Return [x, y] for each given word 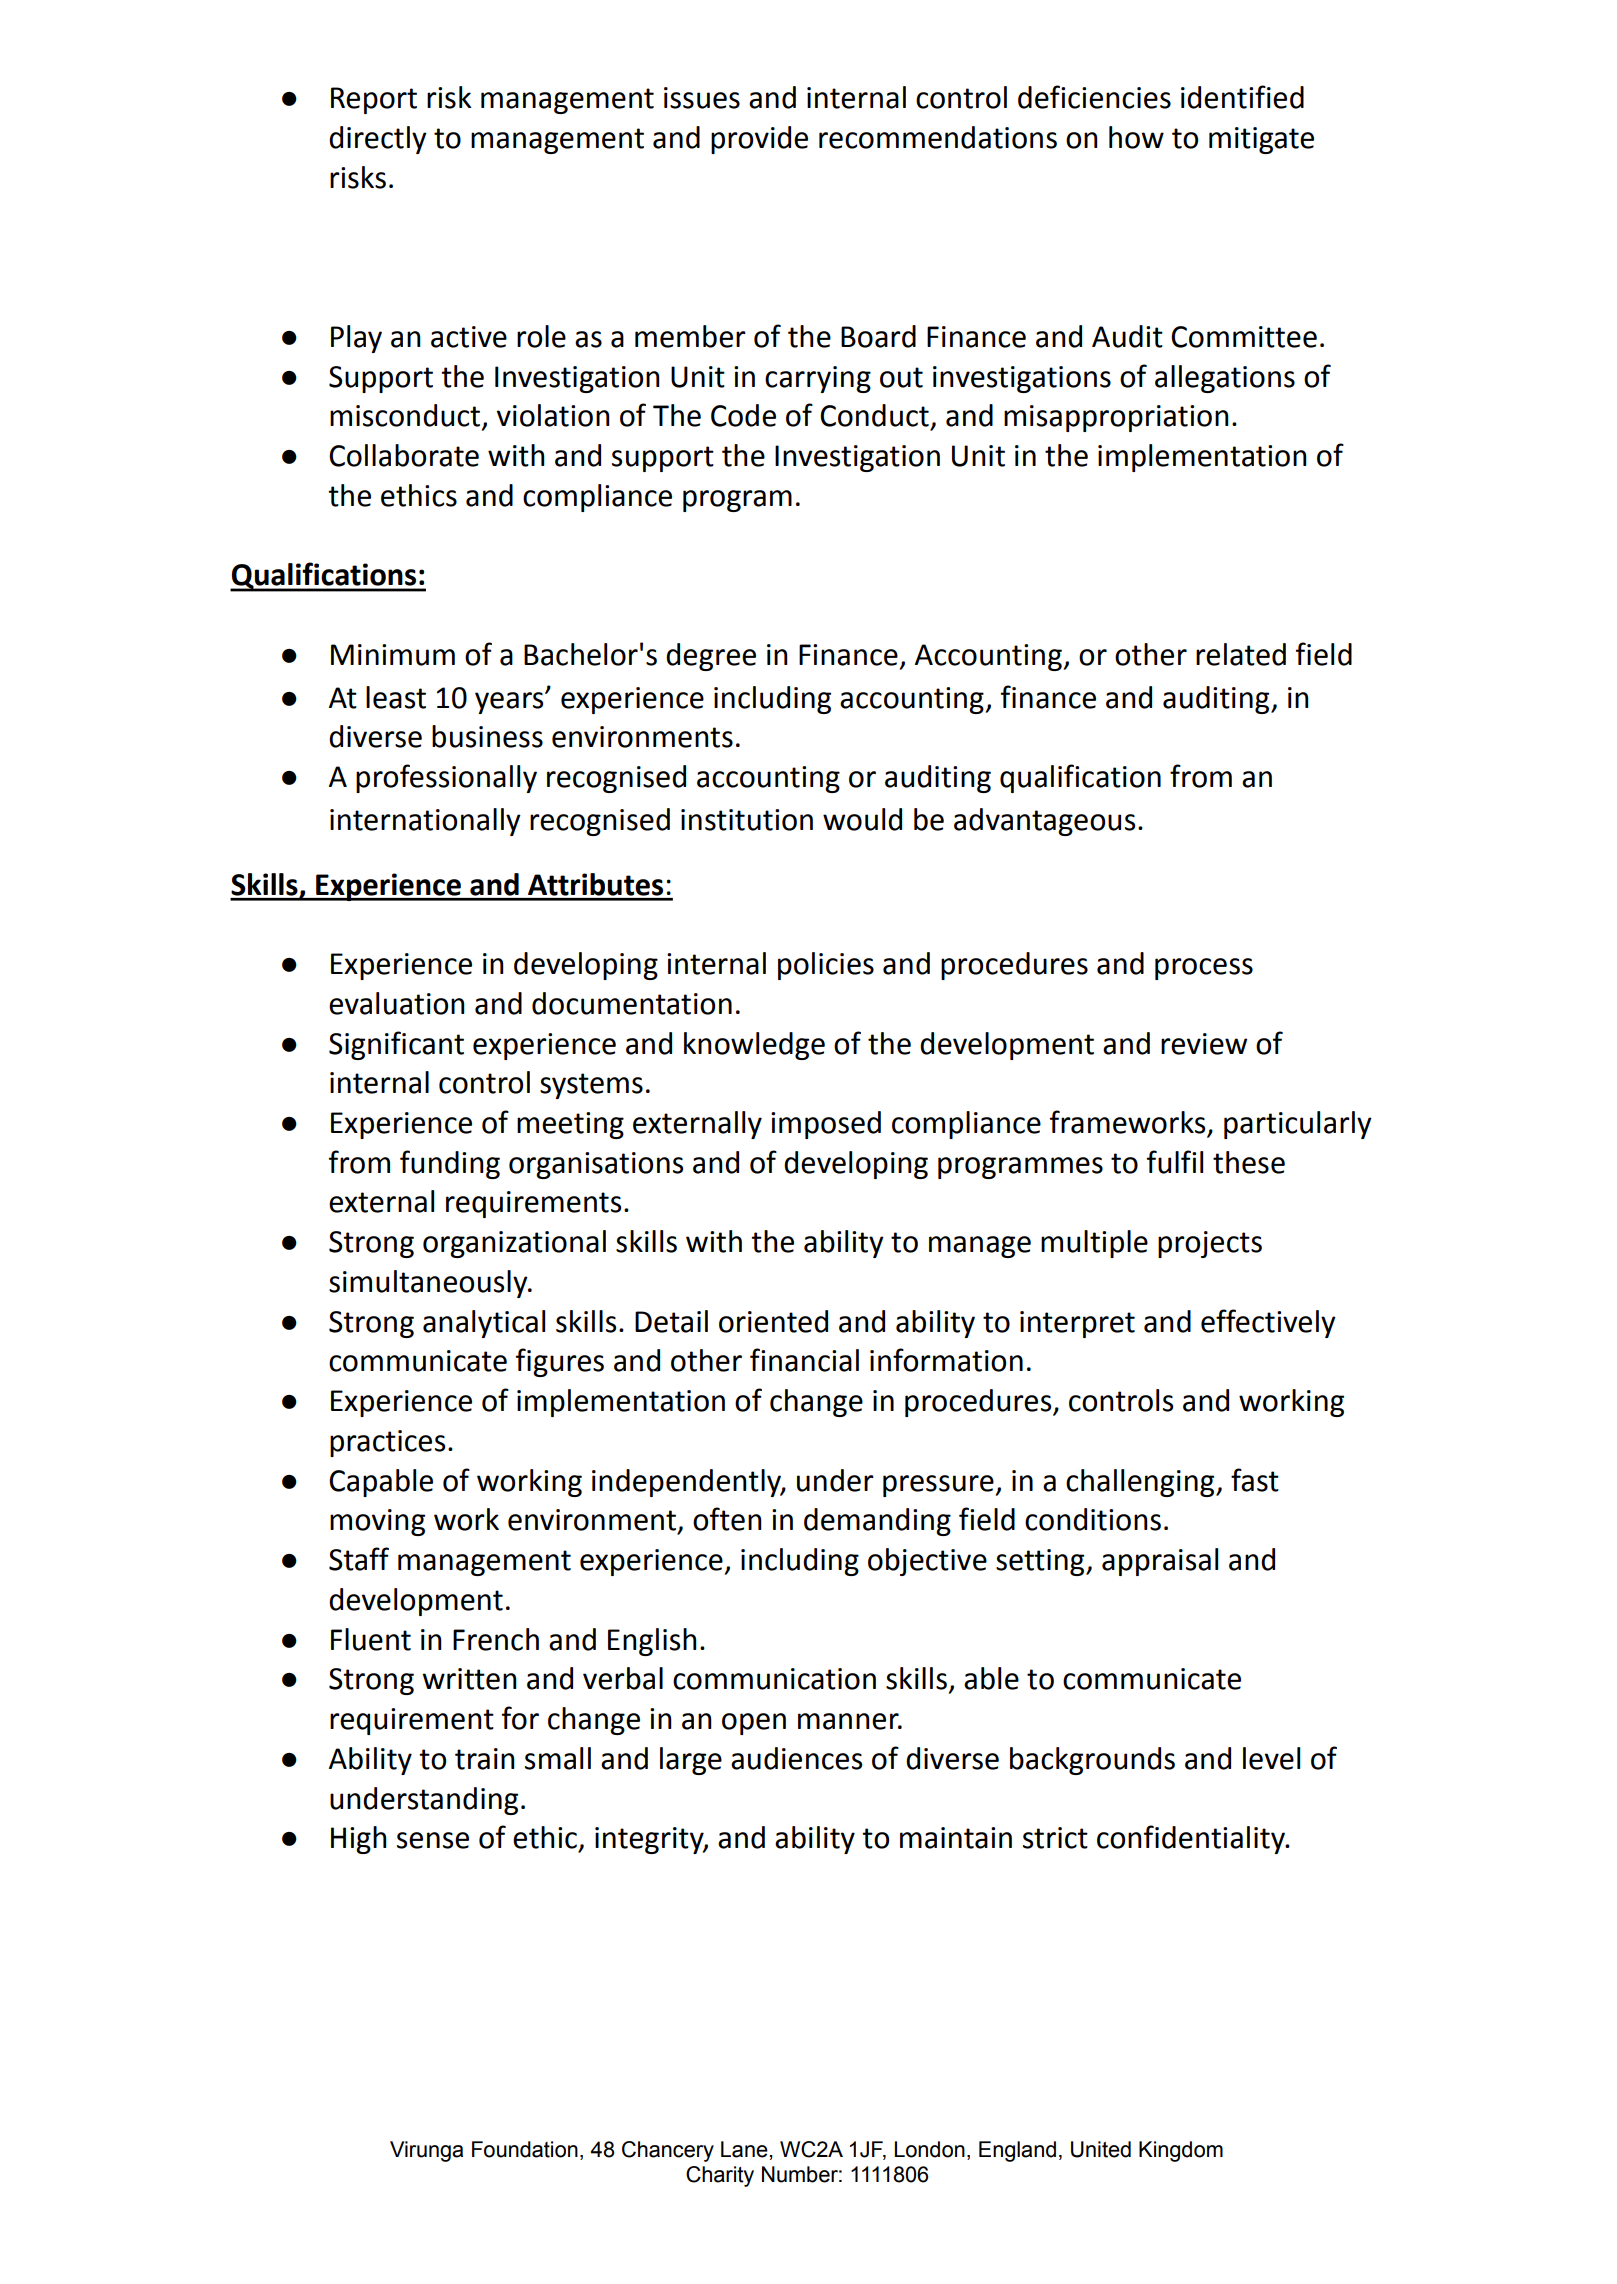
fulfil [1175, 1162]
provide [759, 140]
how [1136, 137]
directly [378, 140]
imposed [826, 1125]
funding [450, 1164]
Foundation [525, 2149]
